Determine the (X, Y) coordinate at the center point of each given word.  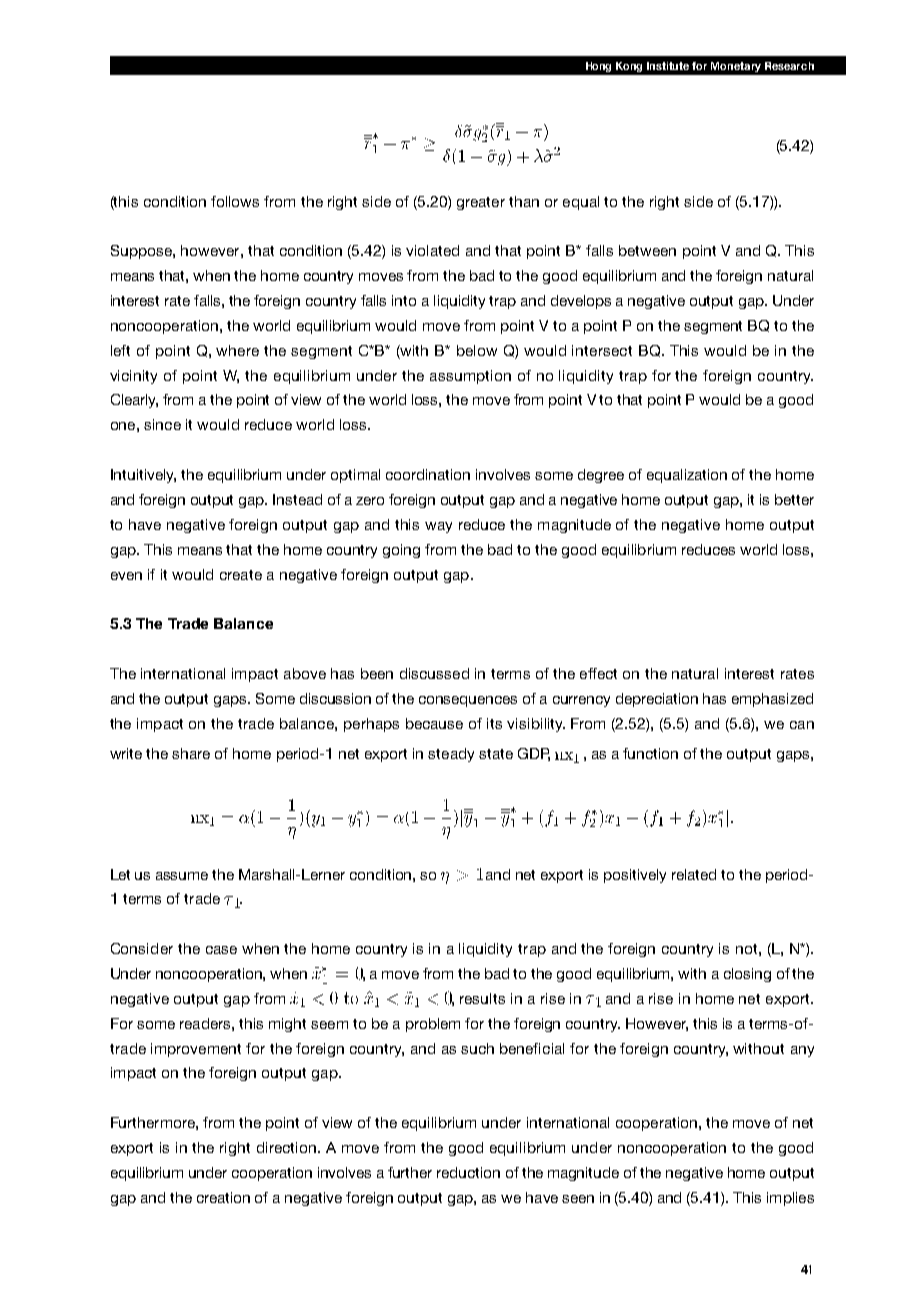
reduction (468, 1172)
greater (481, 203)
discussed (434, 673)
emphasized (772, 700)
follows (235, 201)
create (241, 575)
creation (223, 1197)
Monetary (736, 67)
